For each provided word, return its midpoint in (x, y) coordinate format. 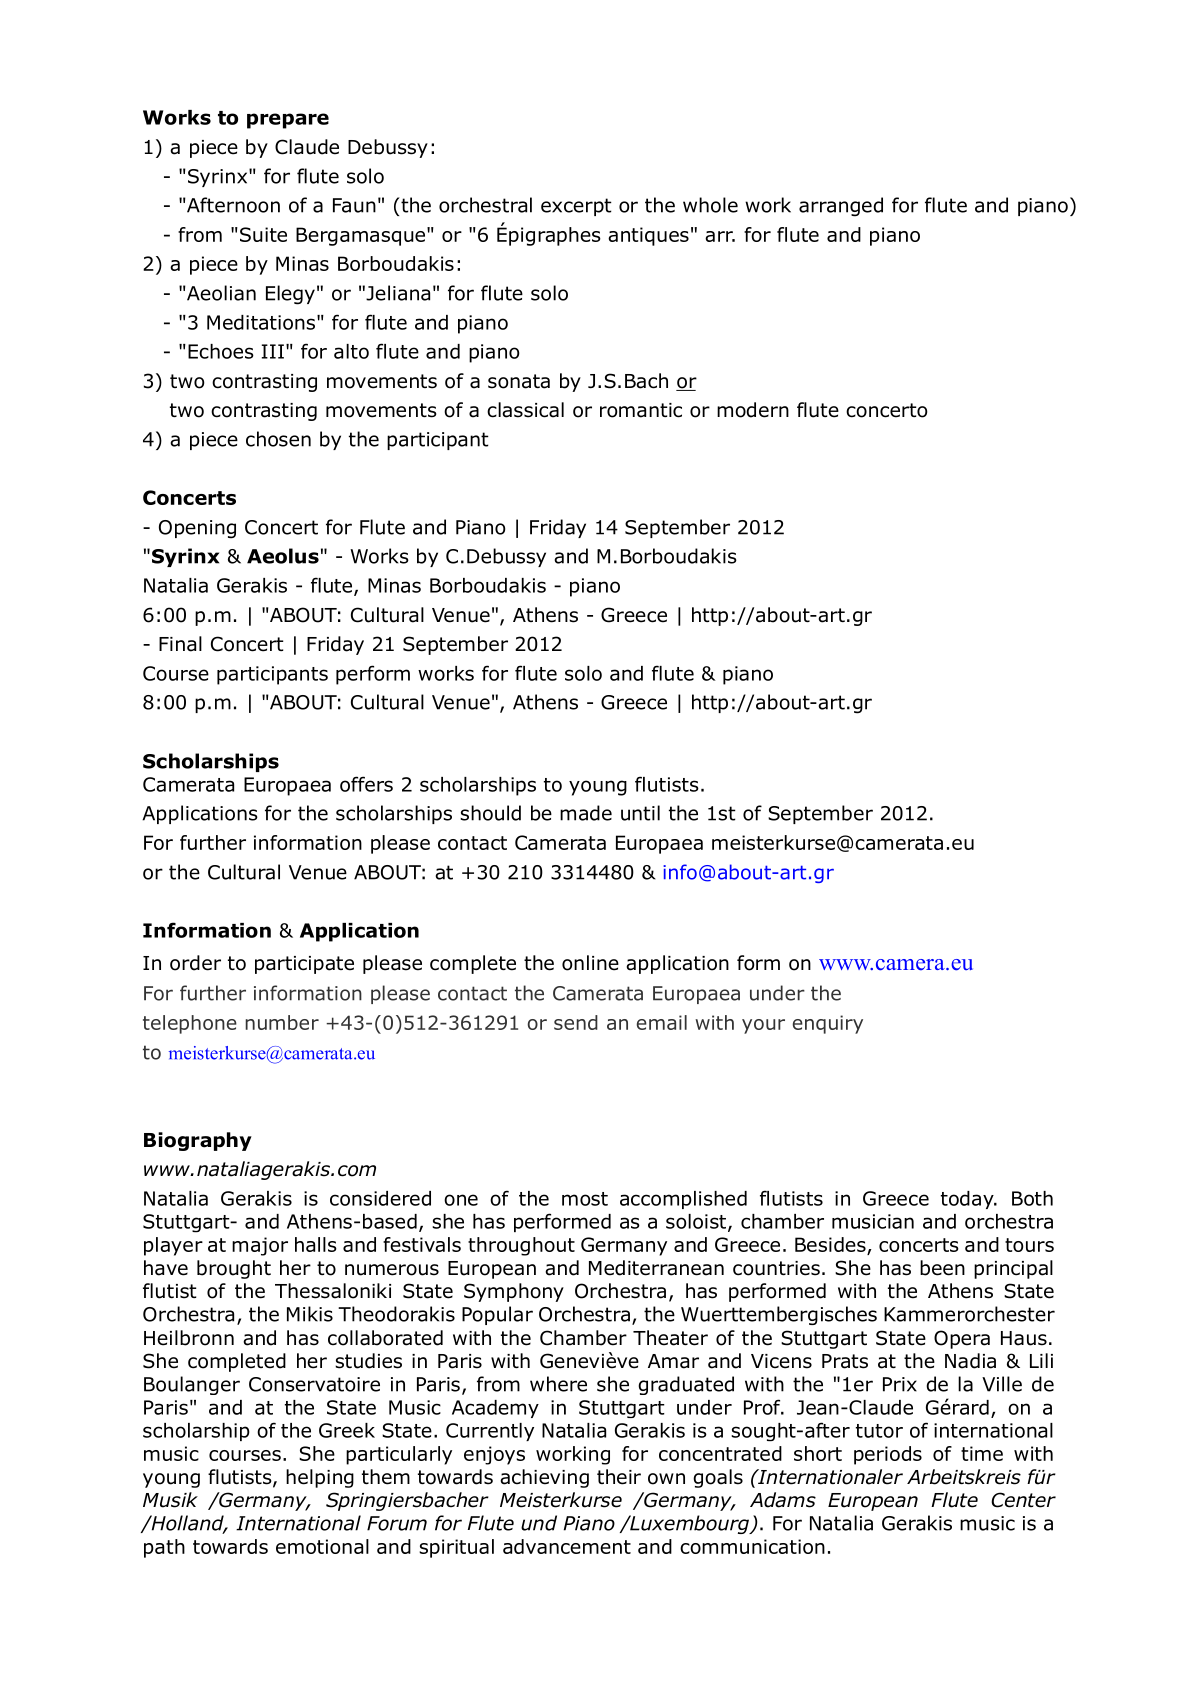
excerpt (576, 207)
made (586, 813)
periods (888, 1455)
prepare (288, 121)
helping (320, 1478)
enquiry (828, 1024)
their (619, 1477)
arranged (841, 207)
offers (366, 784)
